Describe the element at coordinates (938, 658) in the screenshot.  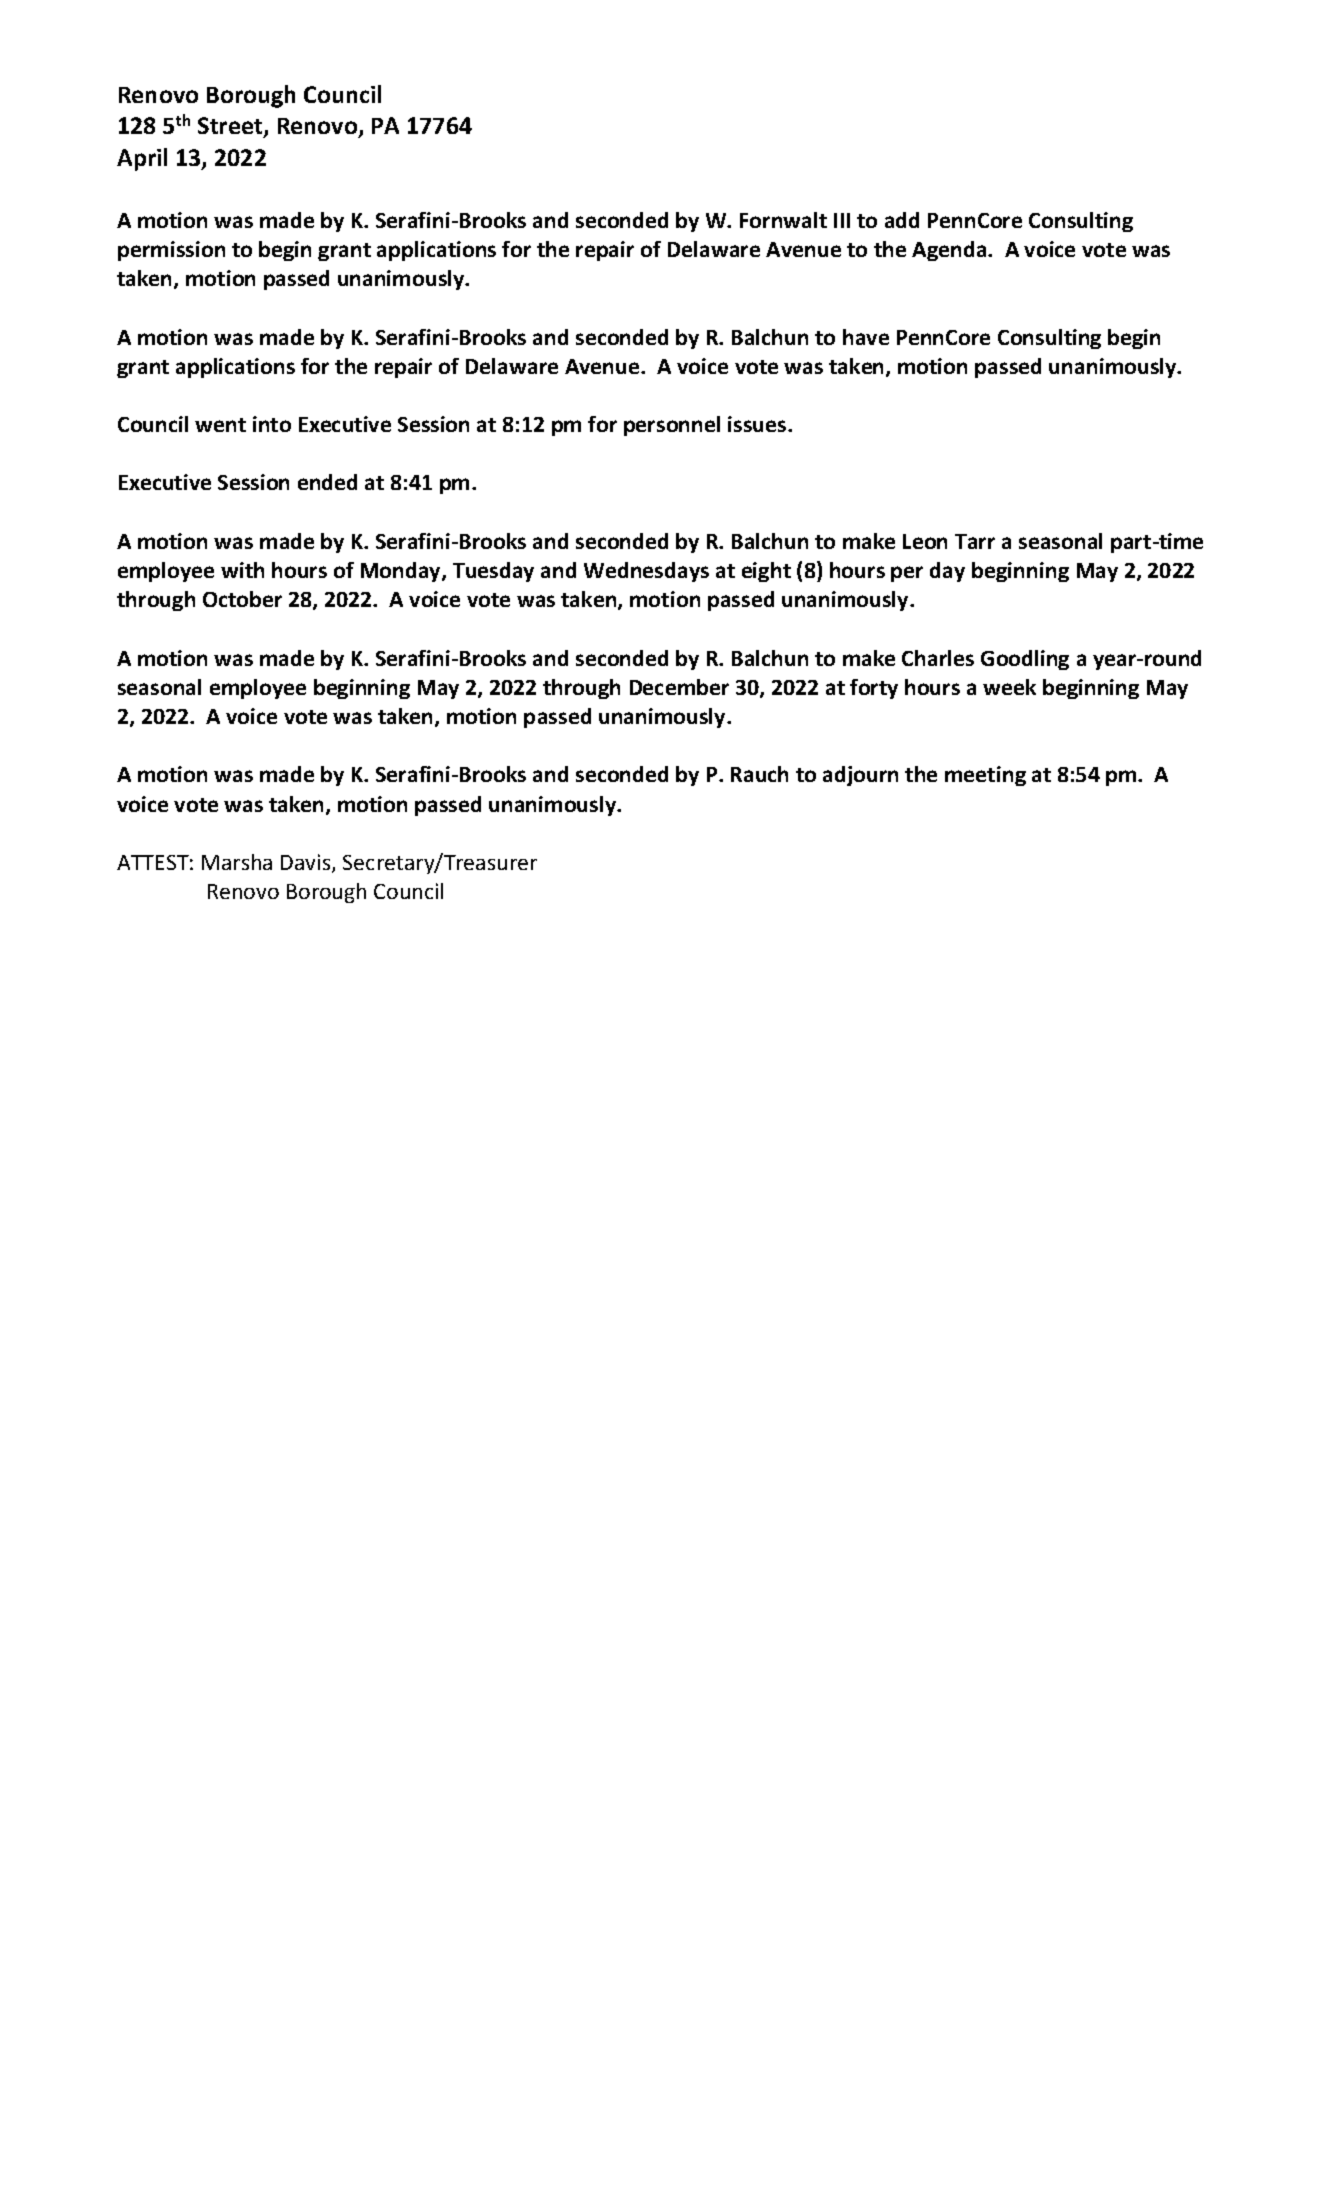
I see `Charles` at that location.
